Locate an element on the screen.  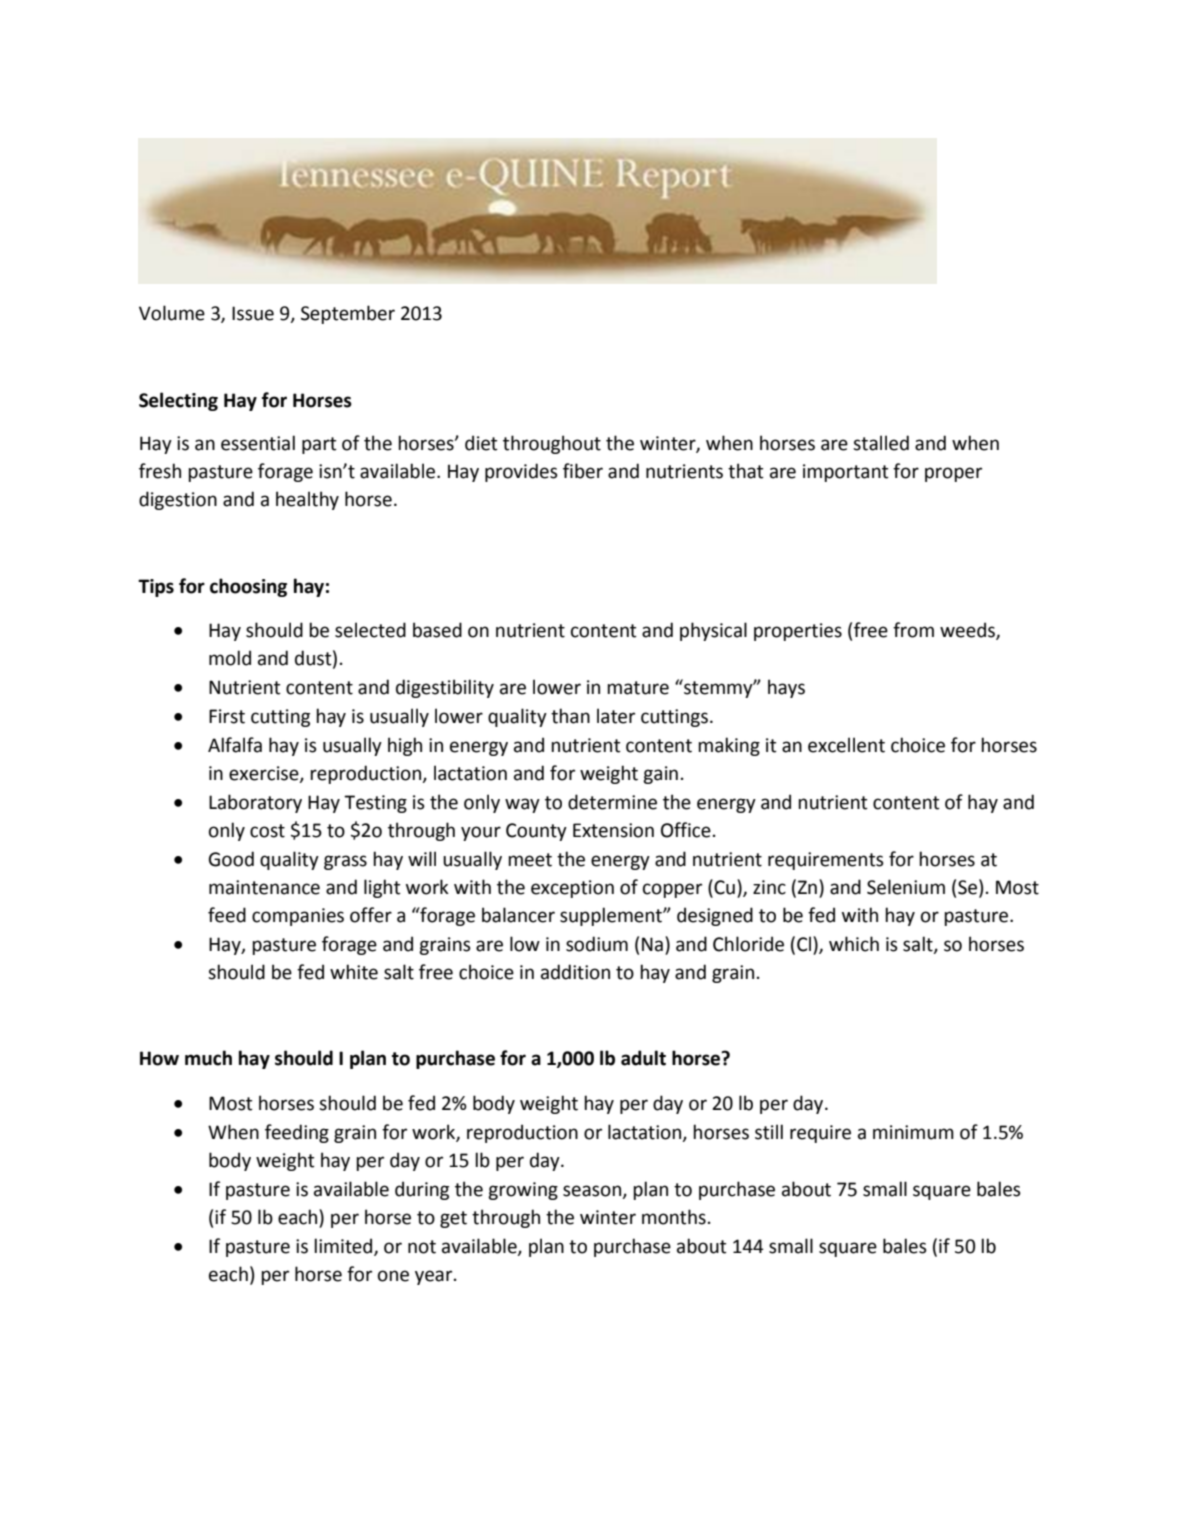
excellent is located at coordinates (846, 745).
